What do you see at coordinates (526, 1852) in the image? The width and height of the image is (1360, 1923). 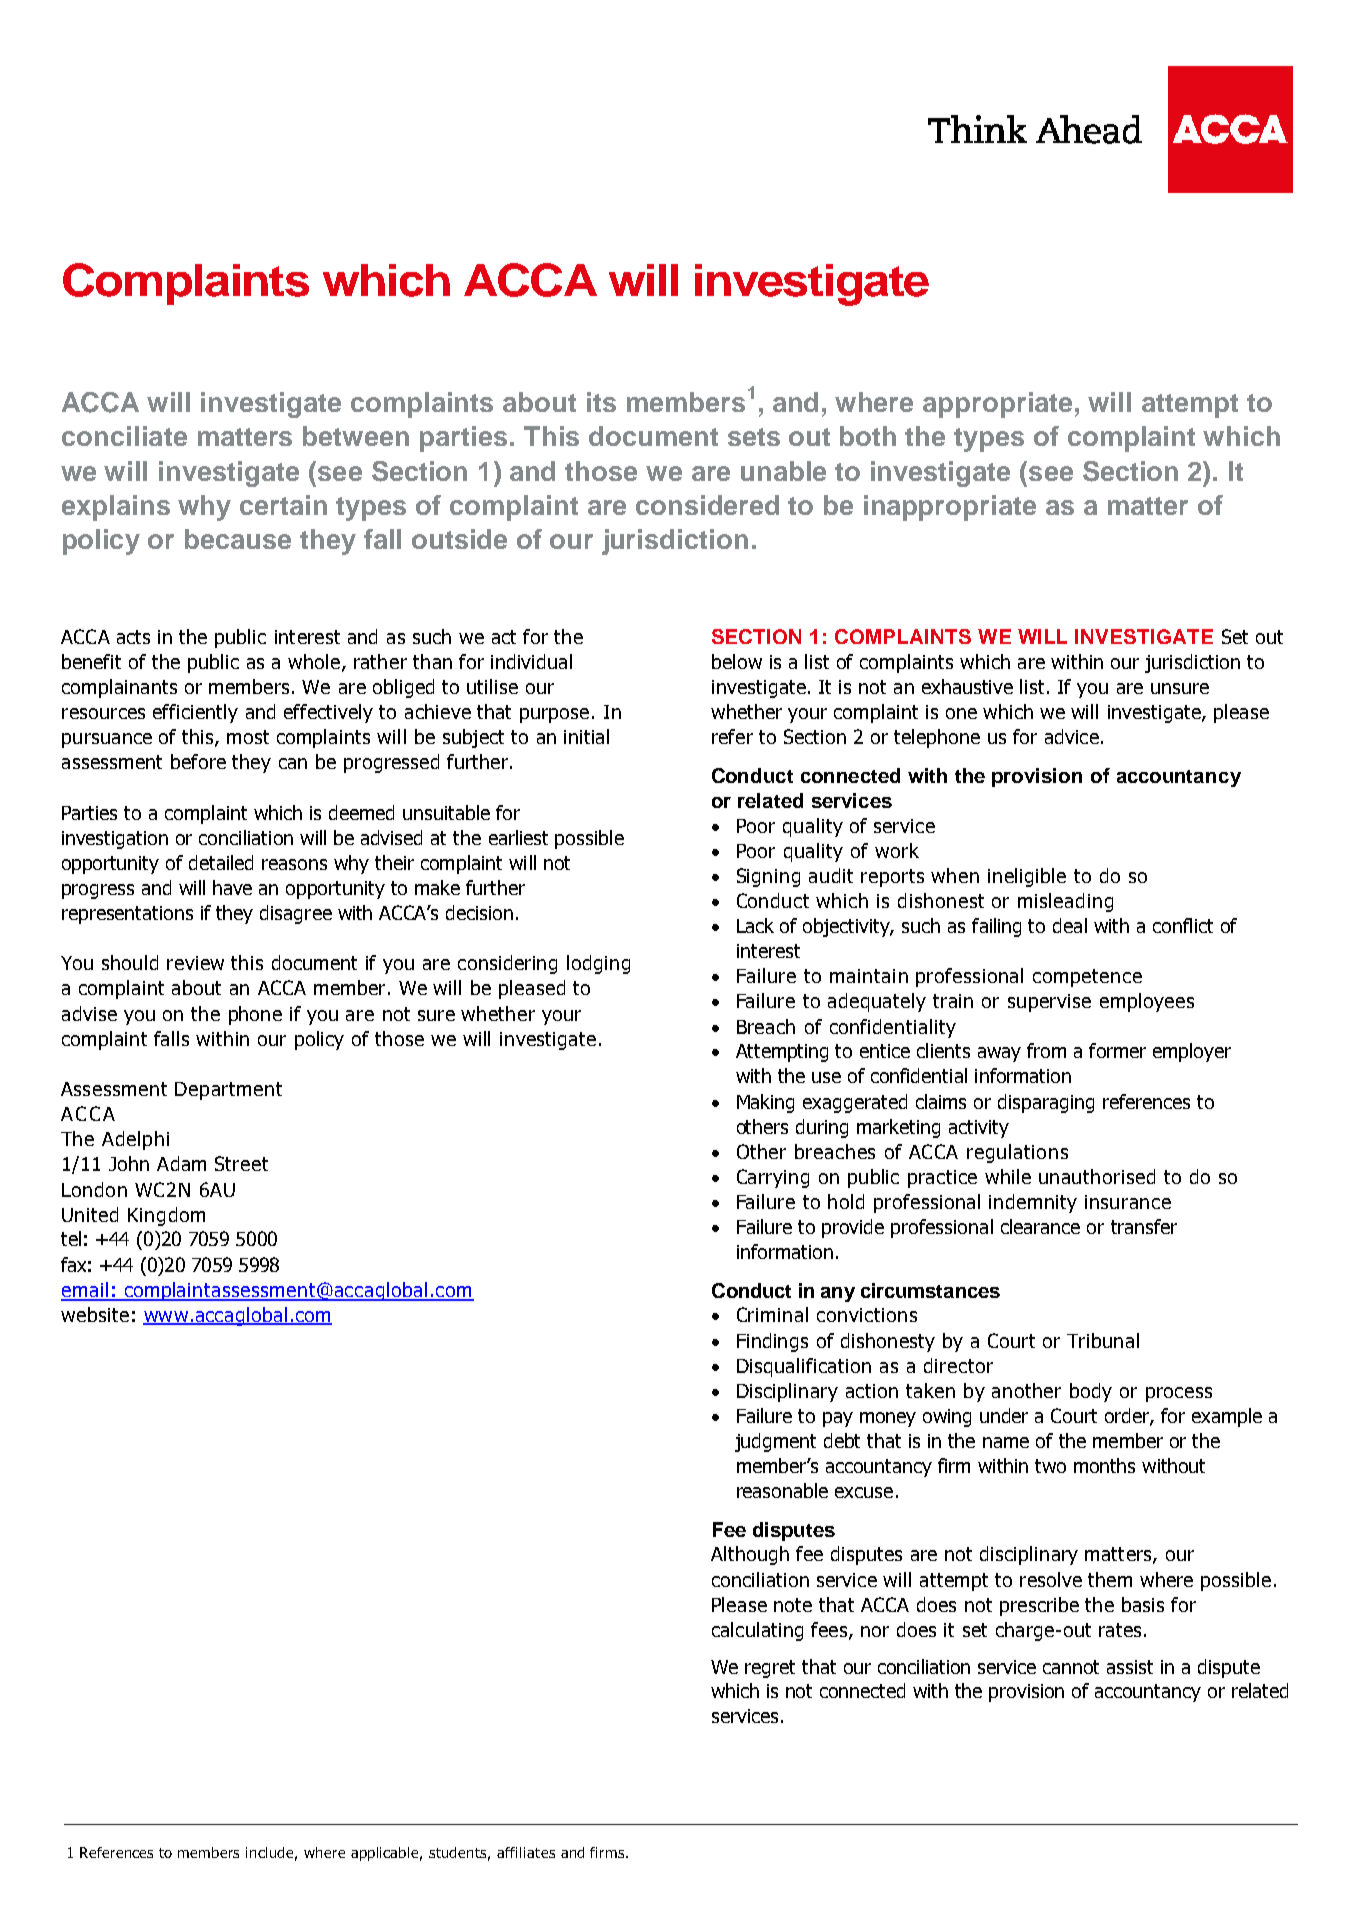 I see `affiliates` at bounding box center [526, 1852].
